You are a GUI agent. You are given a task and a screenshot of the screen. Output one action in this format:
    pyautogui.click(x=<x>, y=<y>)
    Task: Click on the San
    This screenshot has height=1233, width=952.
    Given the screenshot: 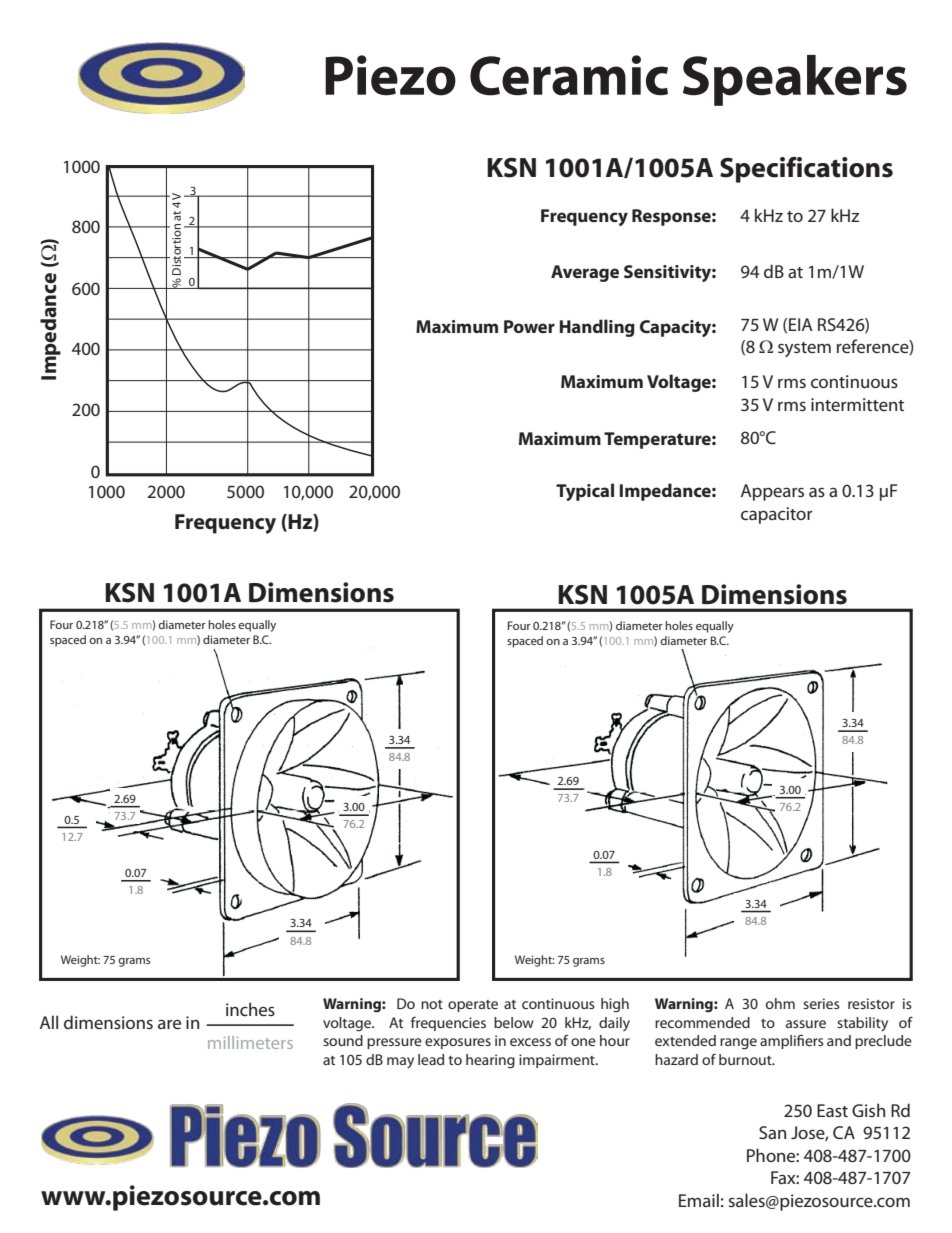 What is the action you would take?
    pyautogui.click(x=772, y=1132)
